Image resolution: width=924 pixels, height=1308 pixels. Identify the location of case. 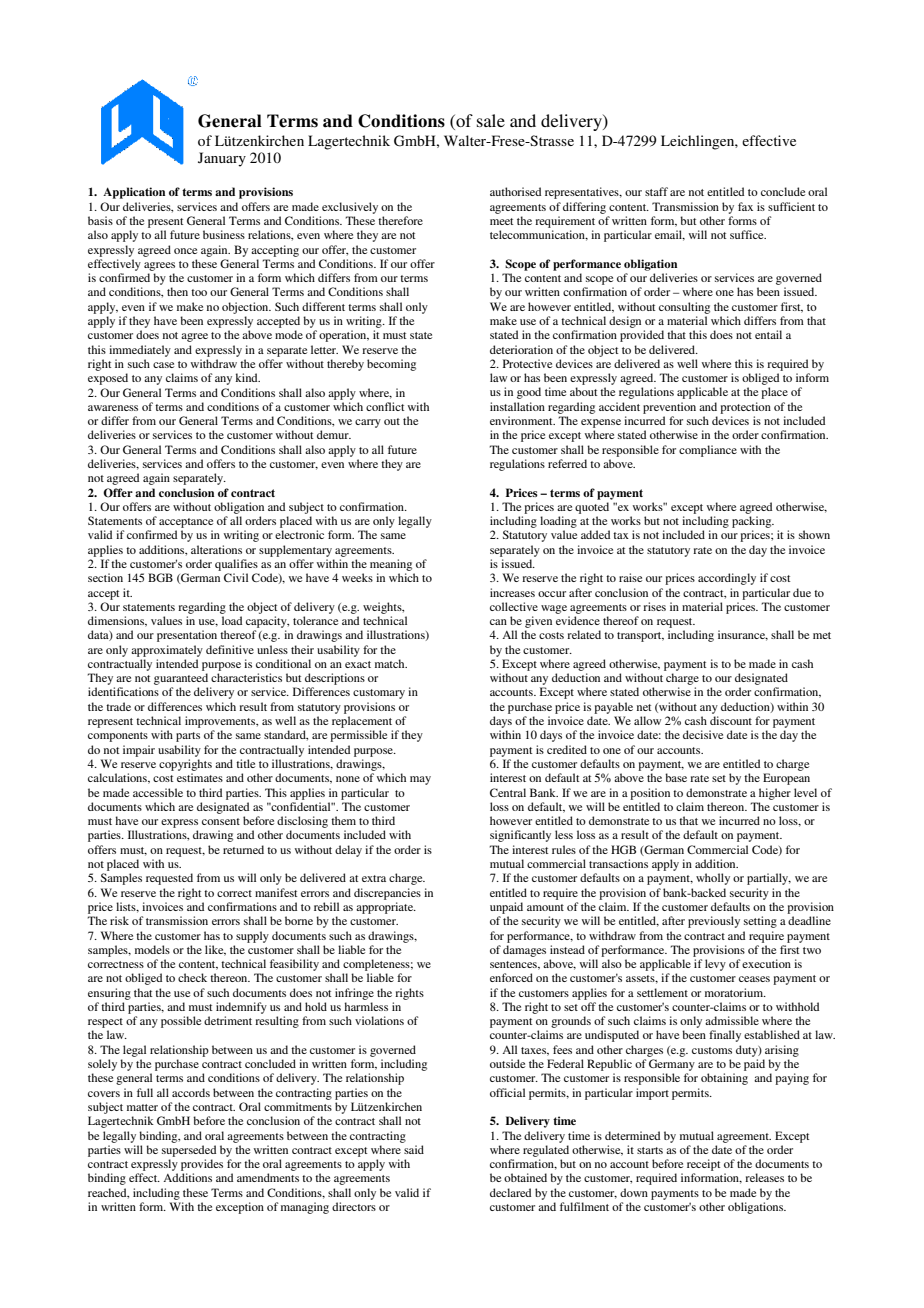
(163, 365).
